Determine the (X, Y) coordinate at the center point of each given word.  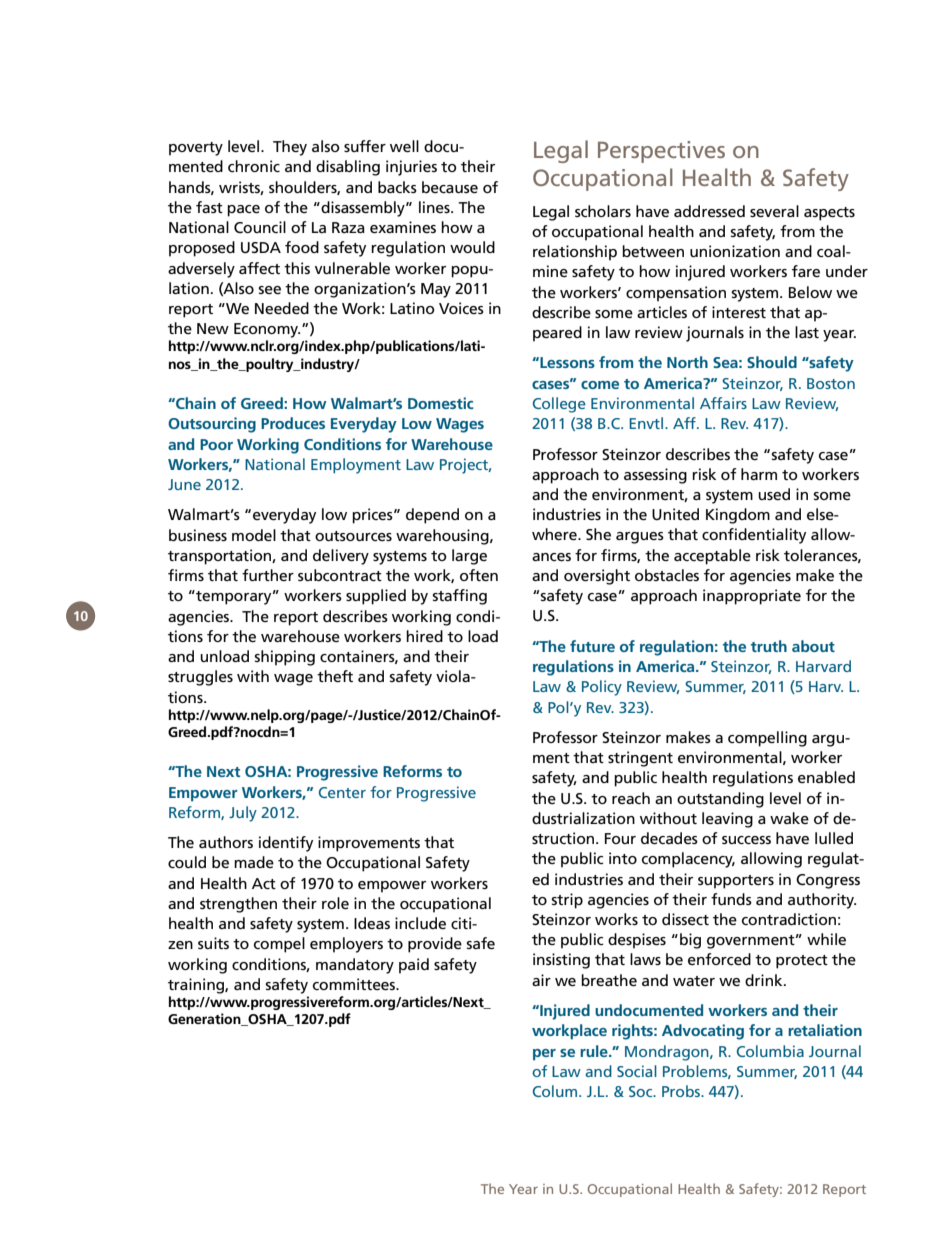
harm (759, 474)
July (243, 814)
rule (595, 1051)
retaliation (825, 1030)
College (559, 405)
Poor (216, 444)
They (290, 148)
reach (631, 798)
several (774, 211)
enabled (826, 777)
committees (355, 984)
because (450, 187)
